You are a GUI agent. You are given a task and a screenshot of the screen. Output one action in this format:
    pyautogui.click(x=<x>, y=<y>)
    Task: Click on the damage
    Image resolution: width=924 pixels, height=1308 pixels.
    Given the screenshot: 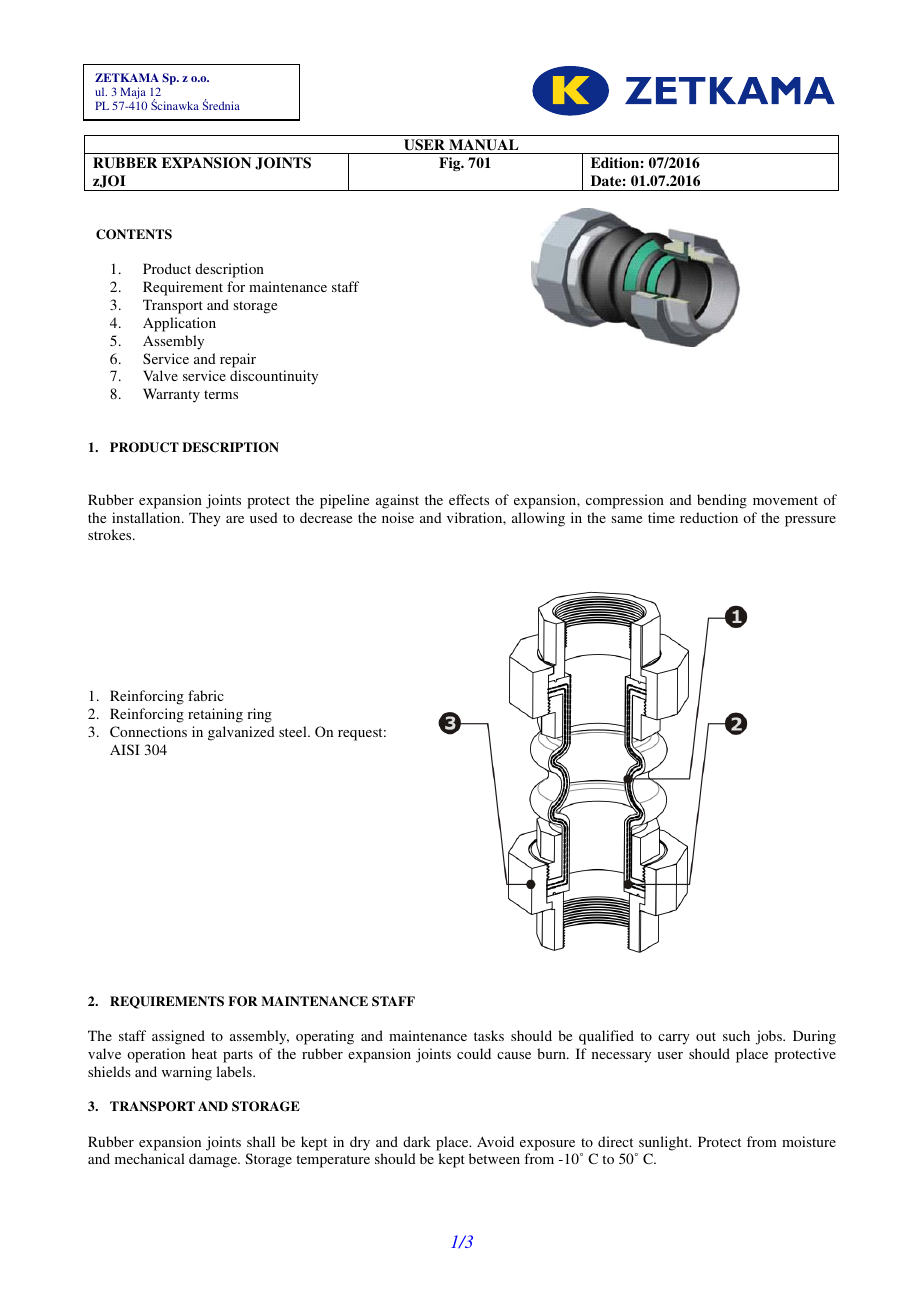 What is the action you would take?
    pyautogui.click(x=214, y=1160)
